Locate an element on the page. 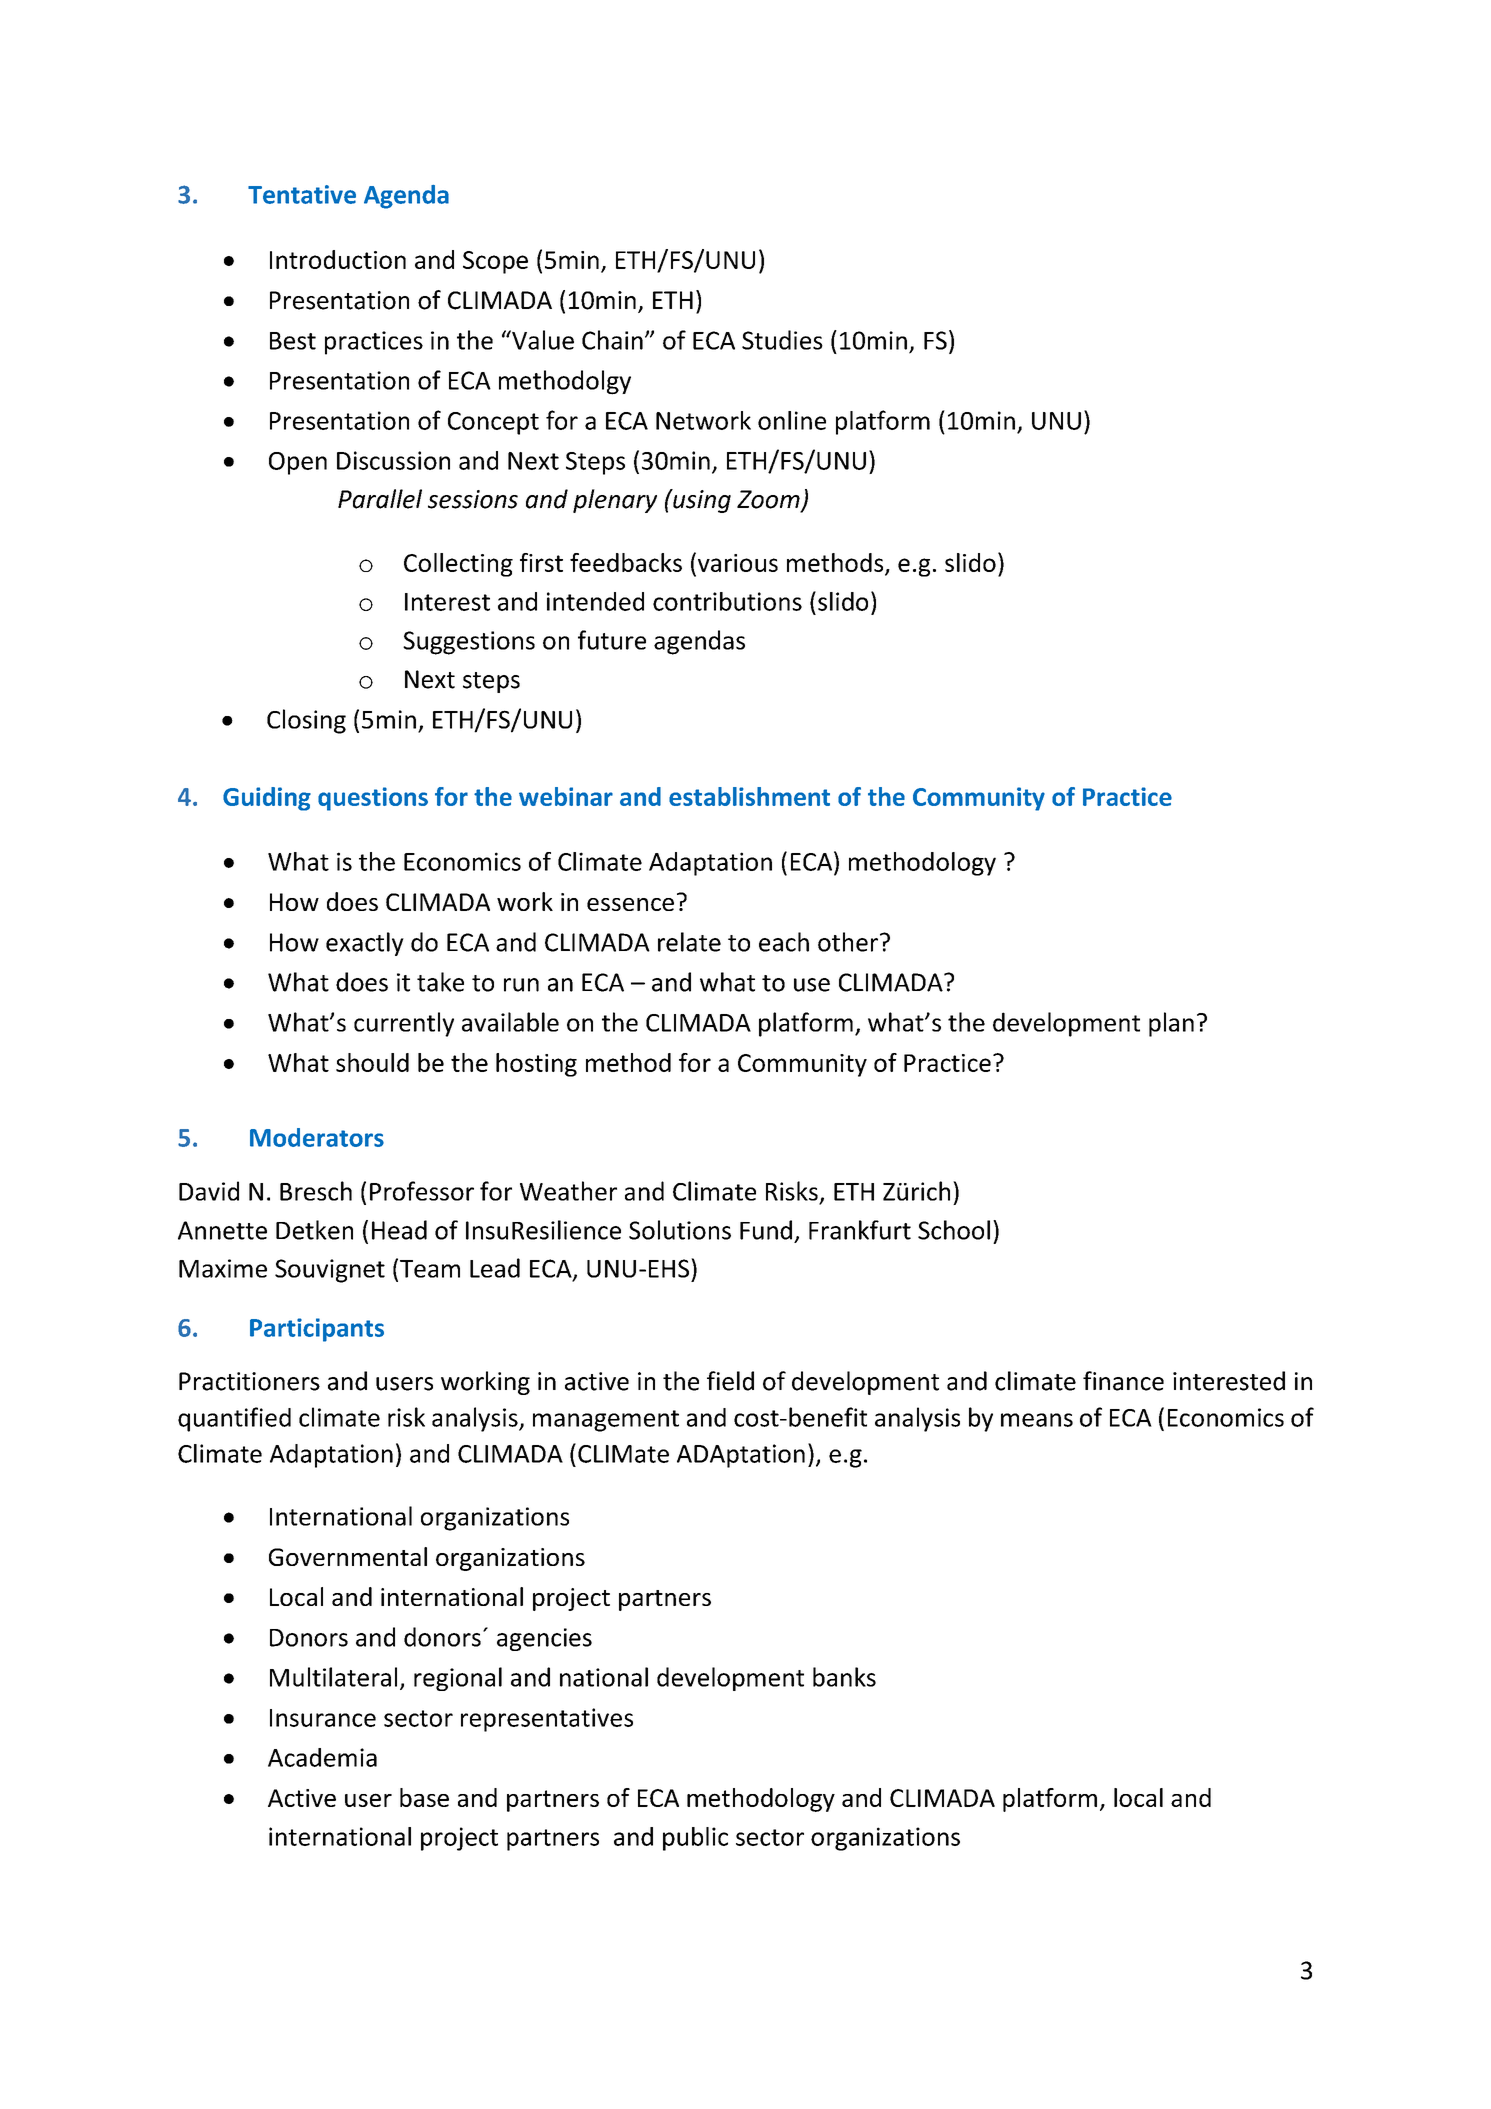  Introduction is located at coordinates (338, 259).
